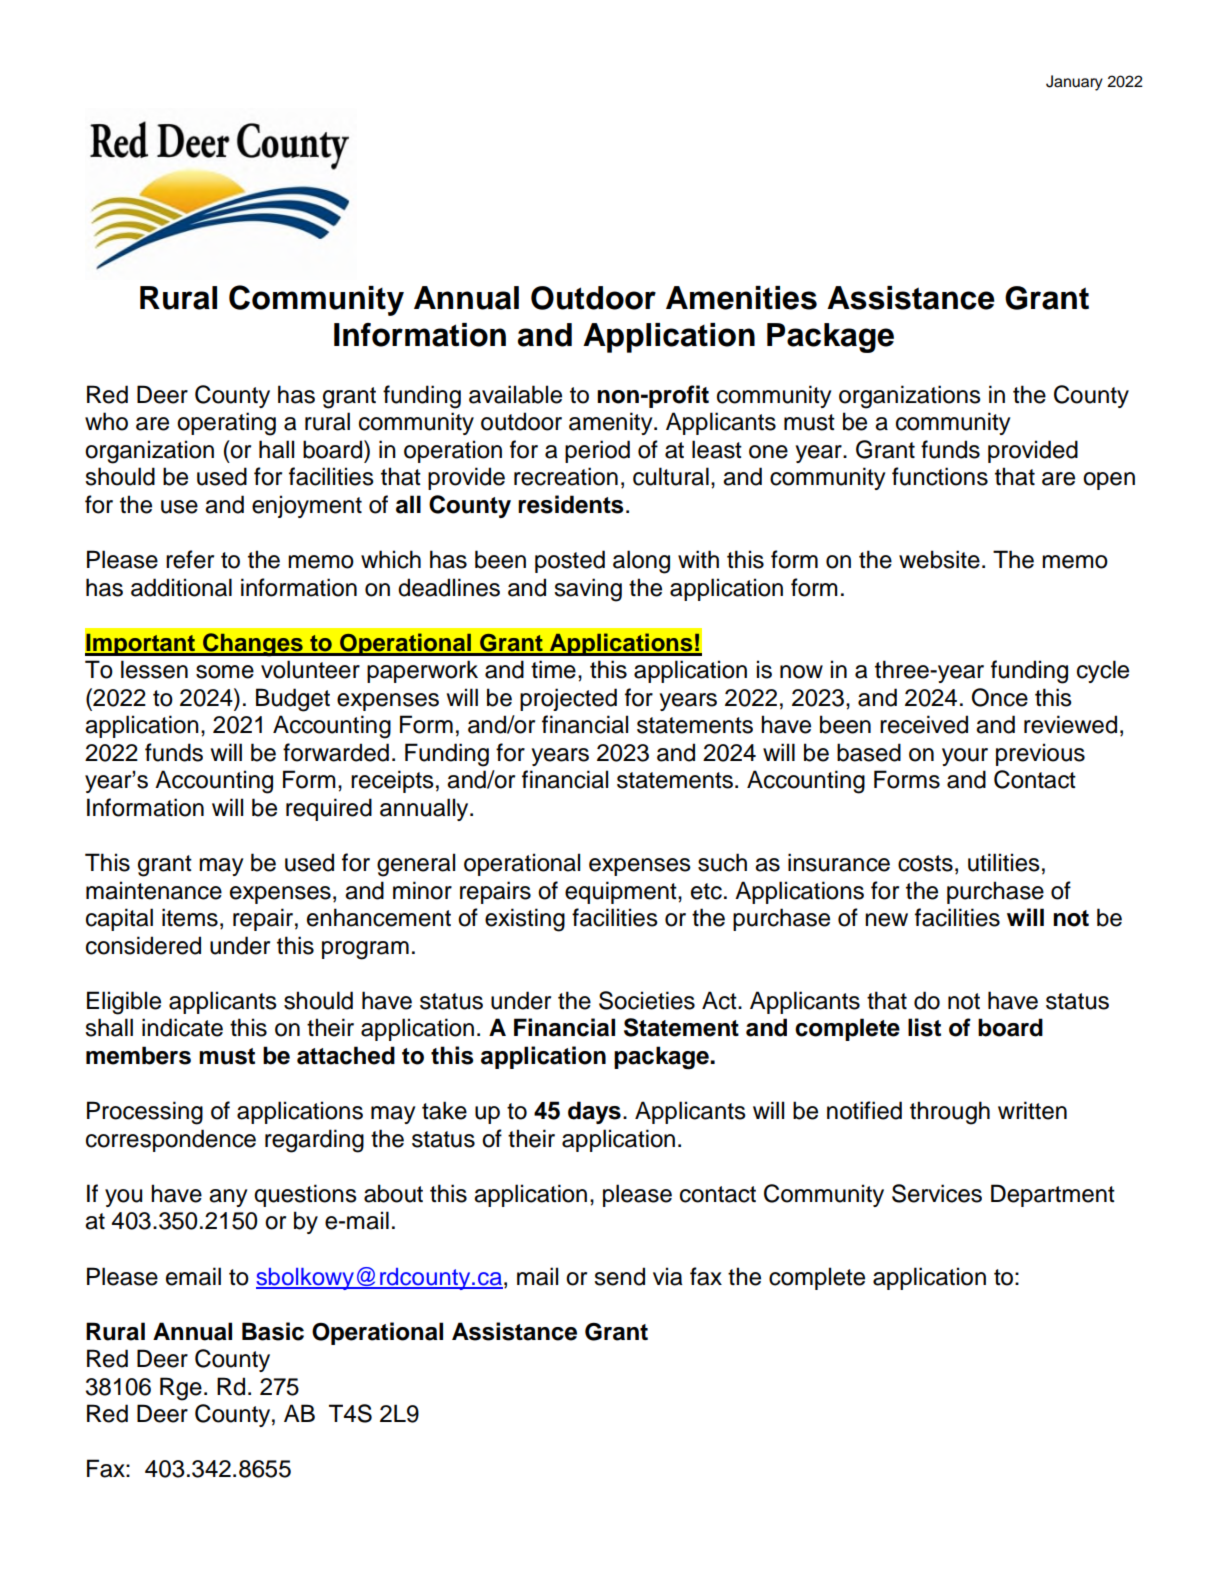 This page has width=1222, height=1582. I want to click on functions, so click(940, 476).
